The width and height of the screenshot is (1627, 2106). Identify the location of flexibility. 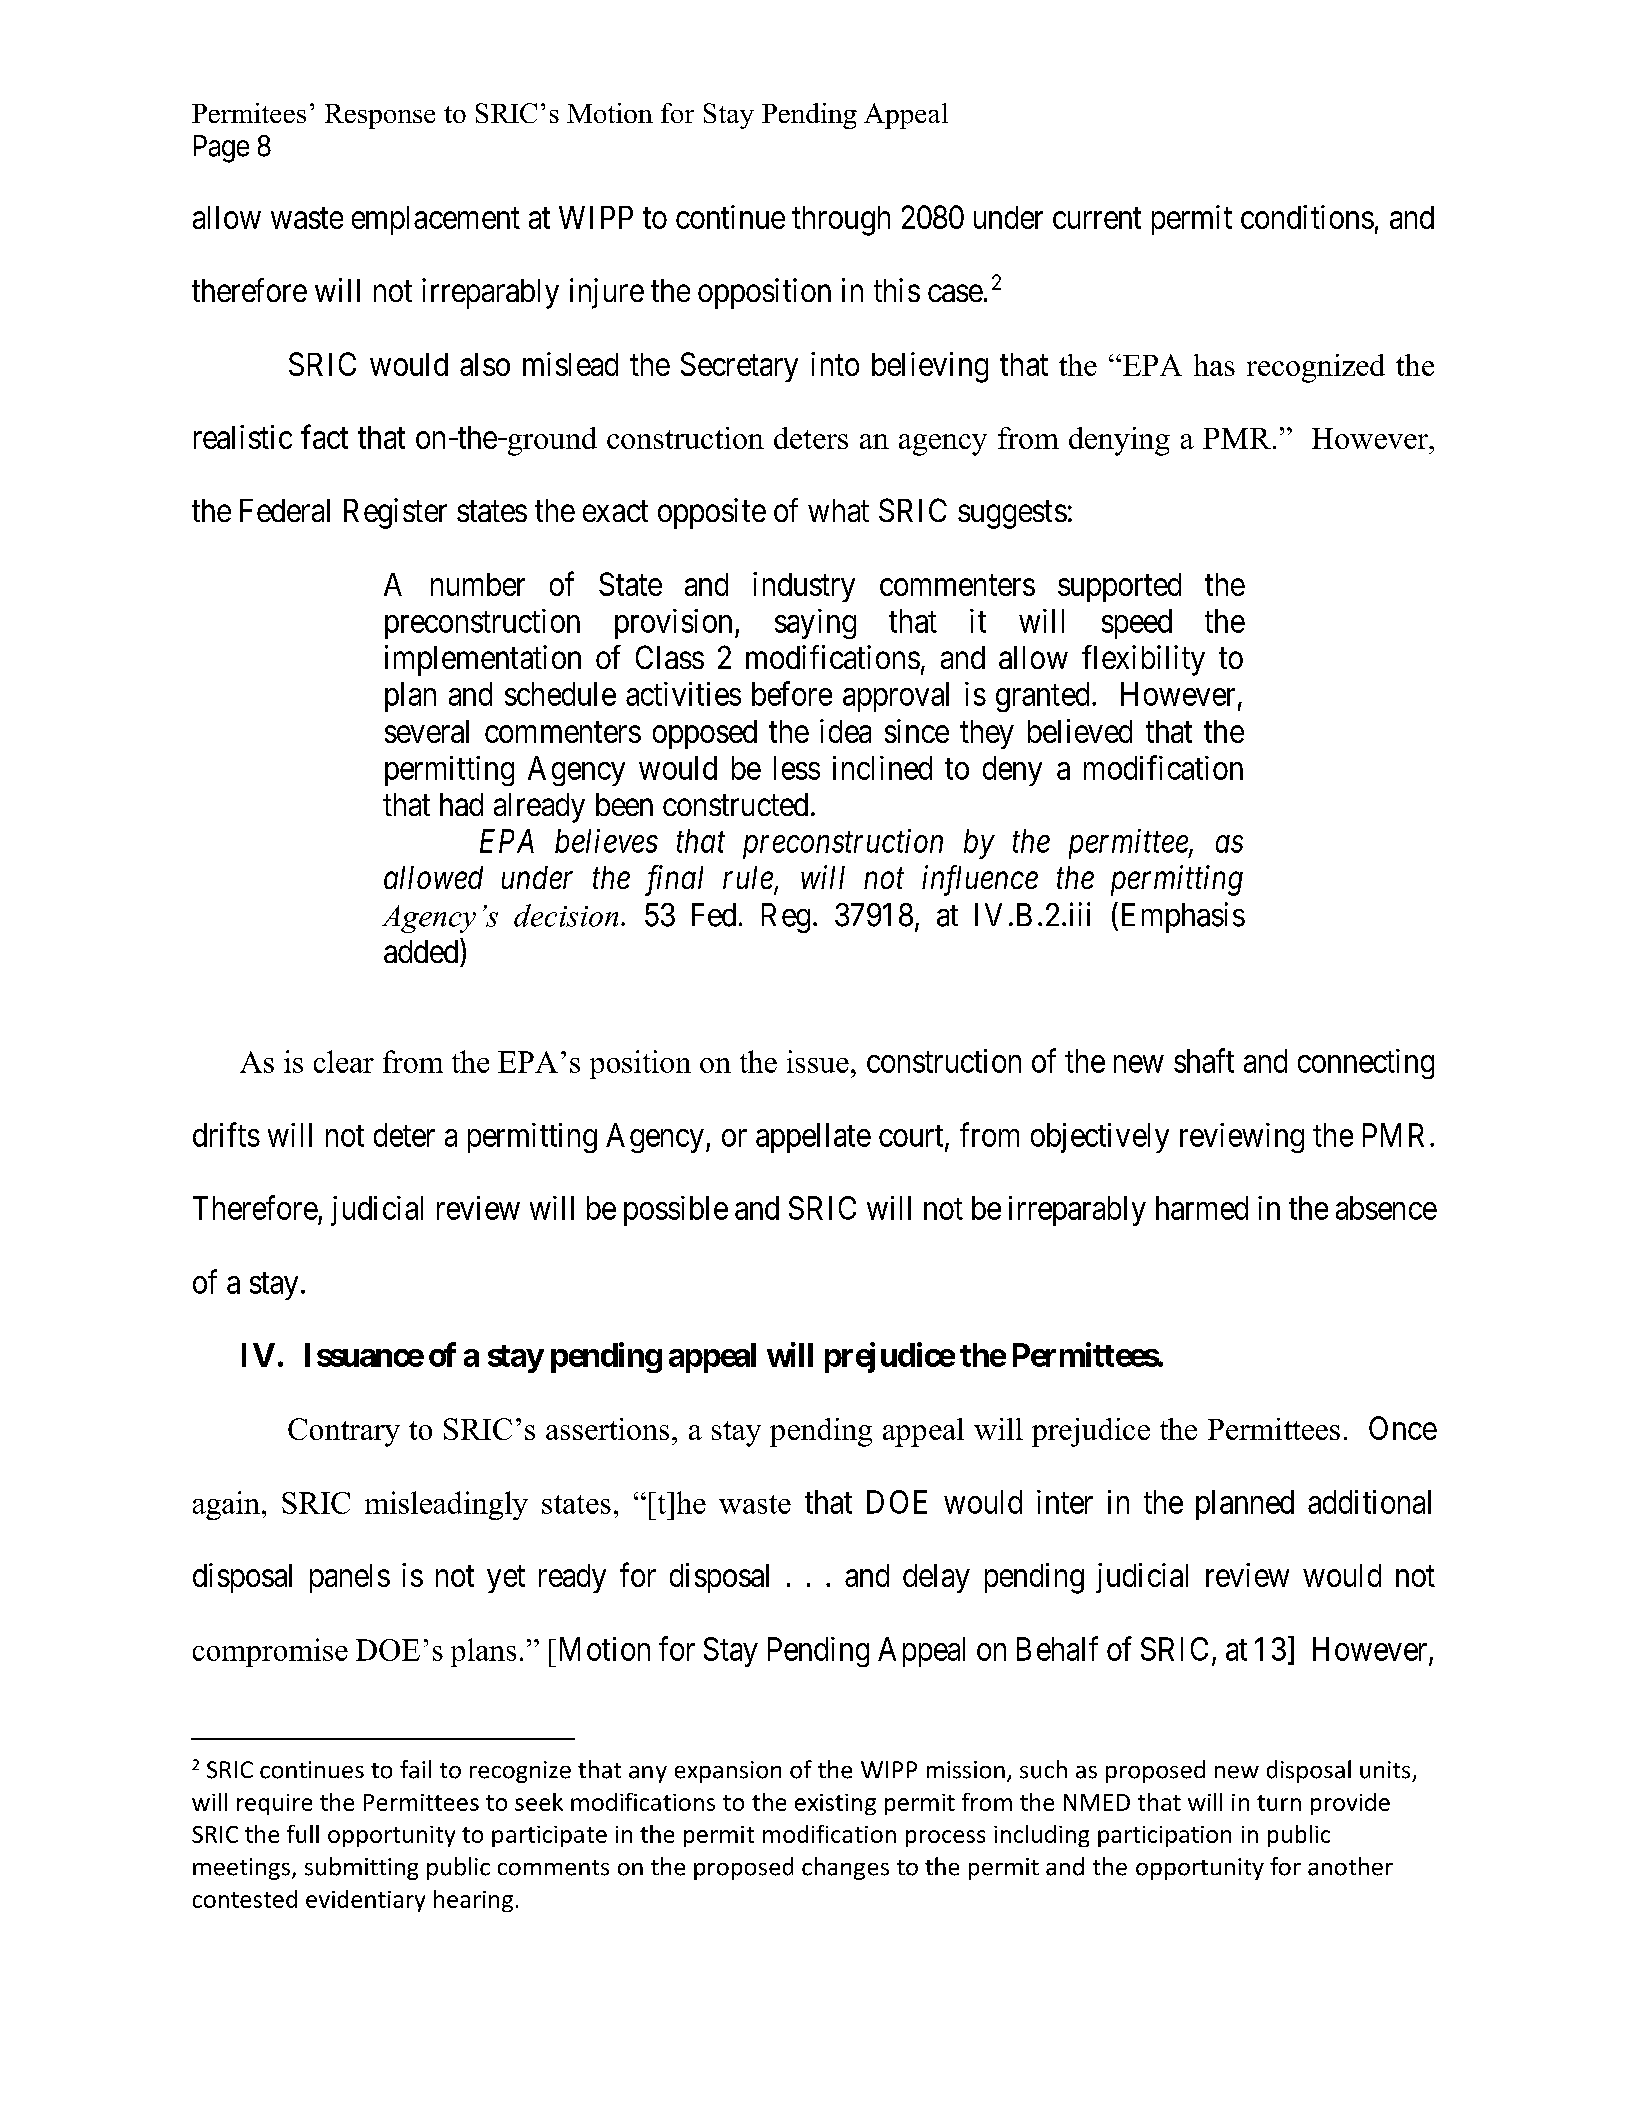
(1143, 660).
